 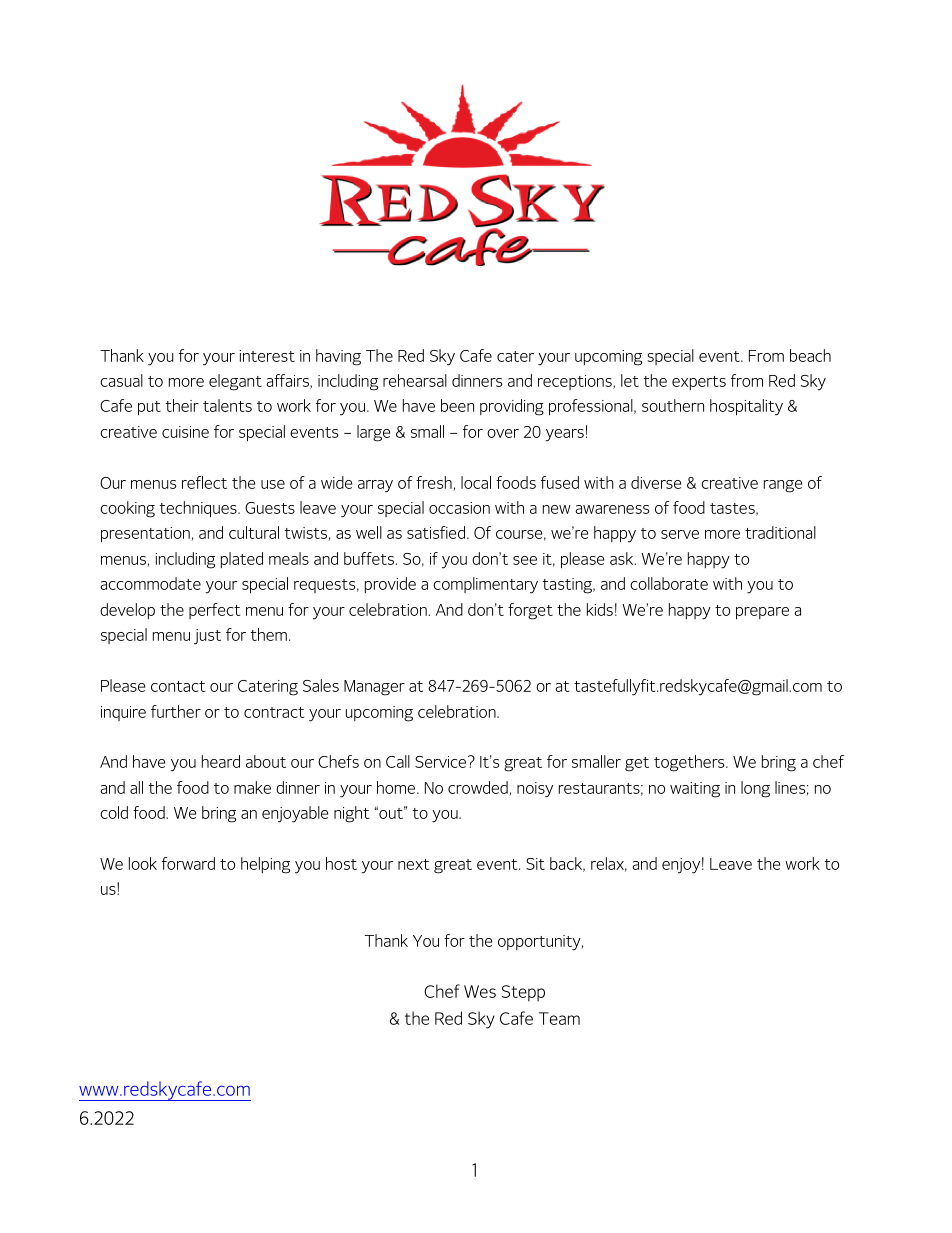 What do you see at coordinates (252, 787) in the image?
I see `make` at bounding box center [252, 787].
